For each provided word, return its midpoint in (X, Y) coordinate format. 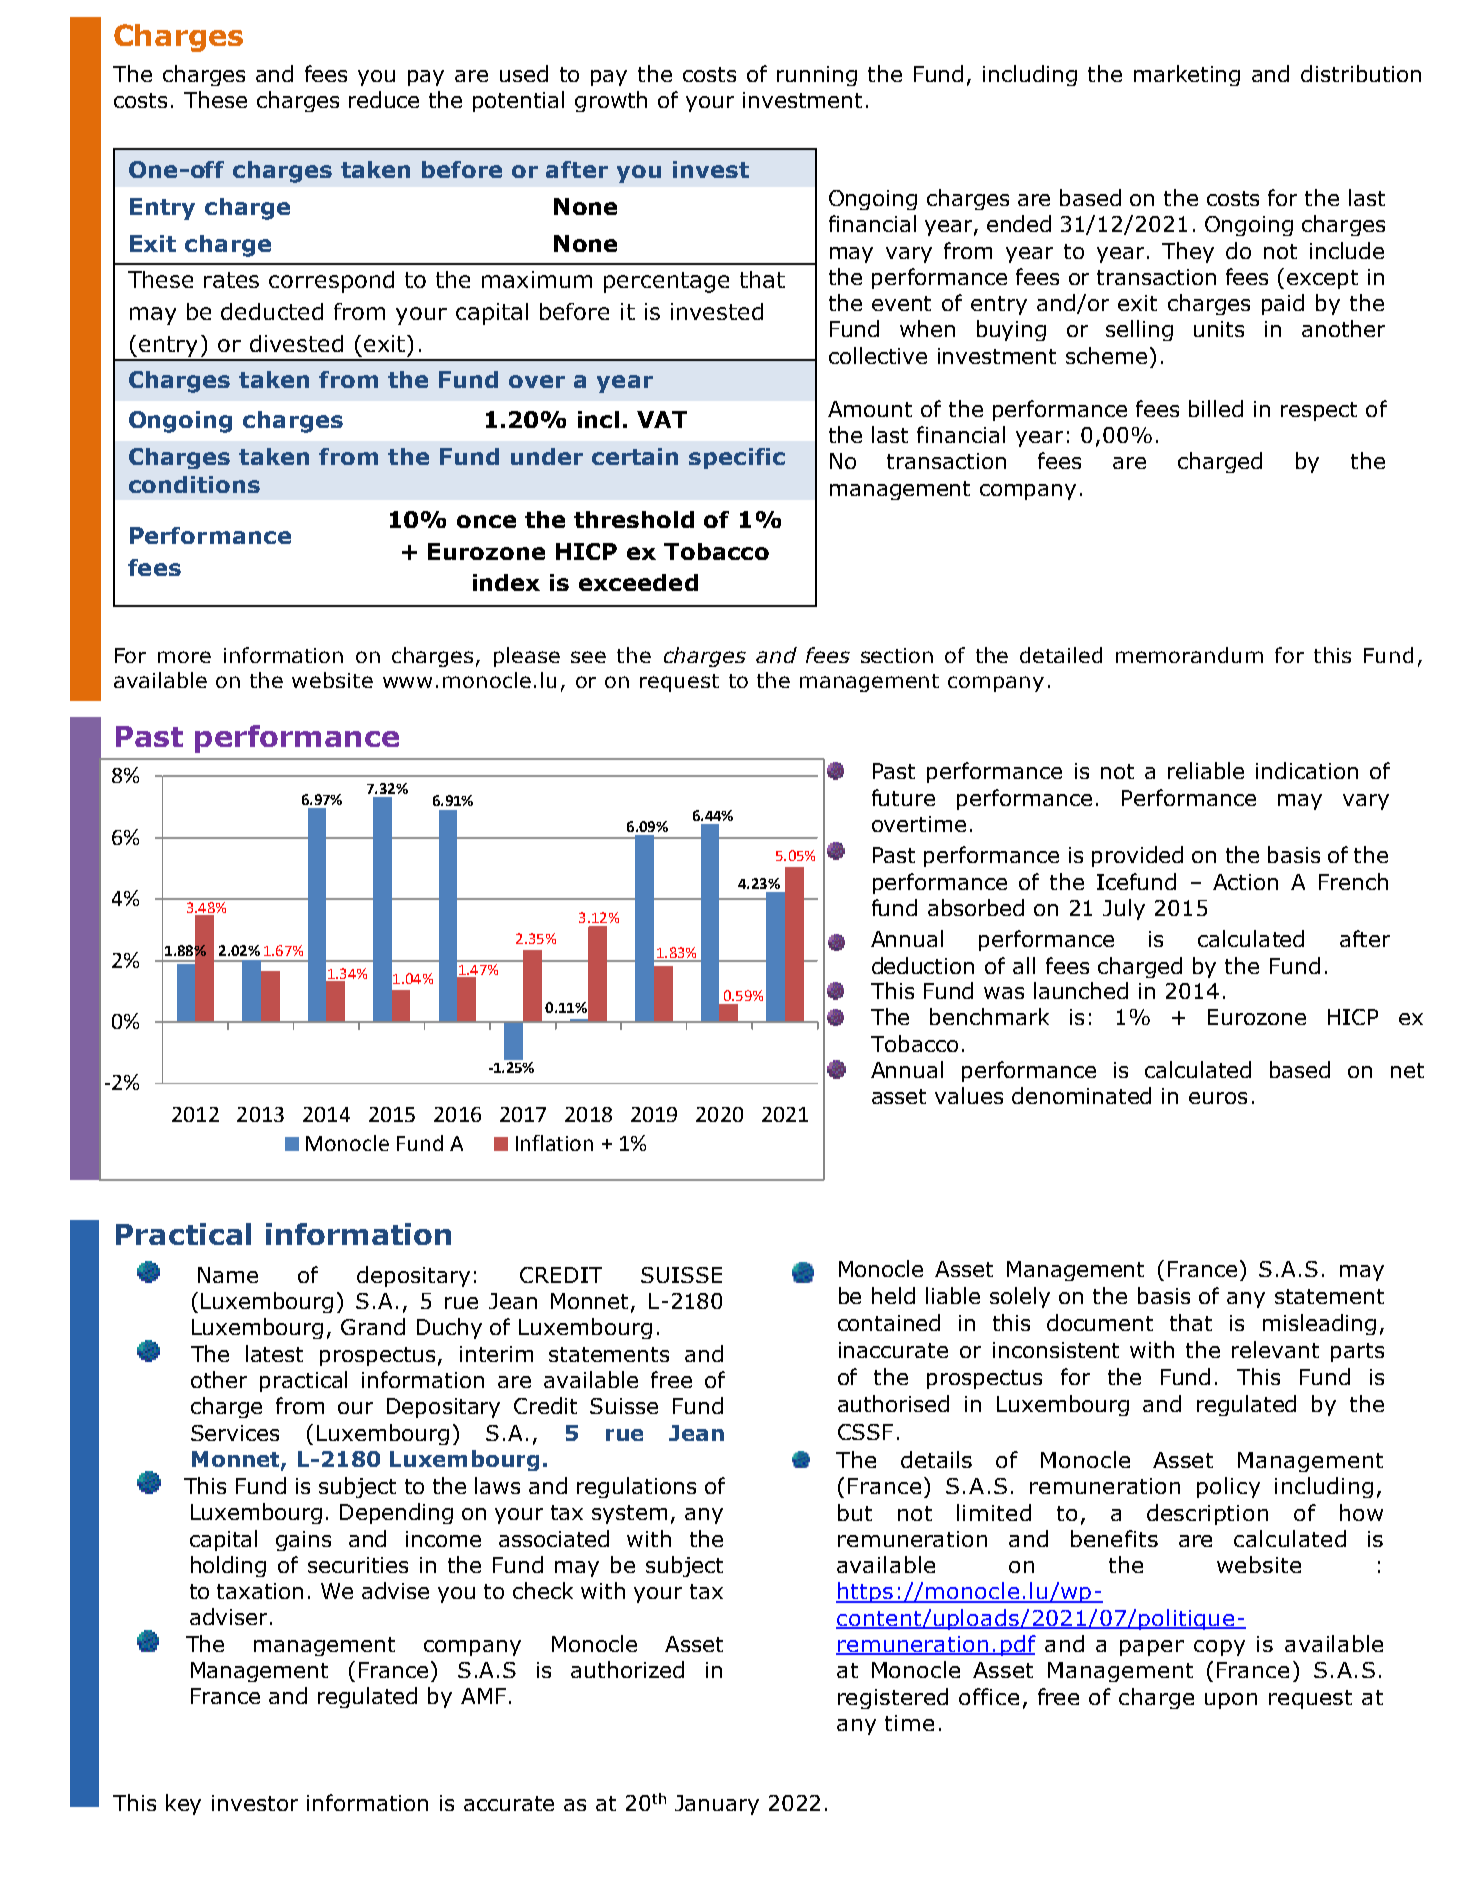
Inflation (554, 1143)
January (717, 1805)
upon (1231, 1701)
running (817, 76)
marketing (1187, 75)
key (183, 1804)
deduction (923, 965)
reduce (384, 99)
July (1124, 909)
